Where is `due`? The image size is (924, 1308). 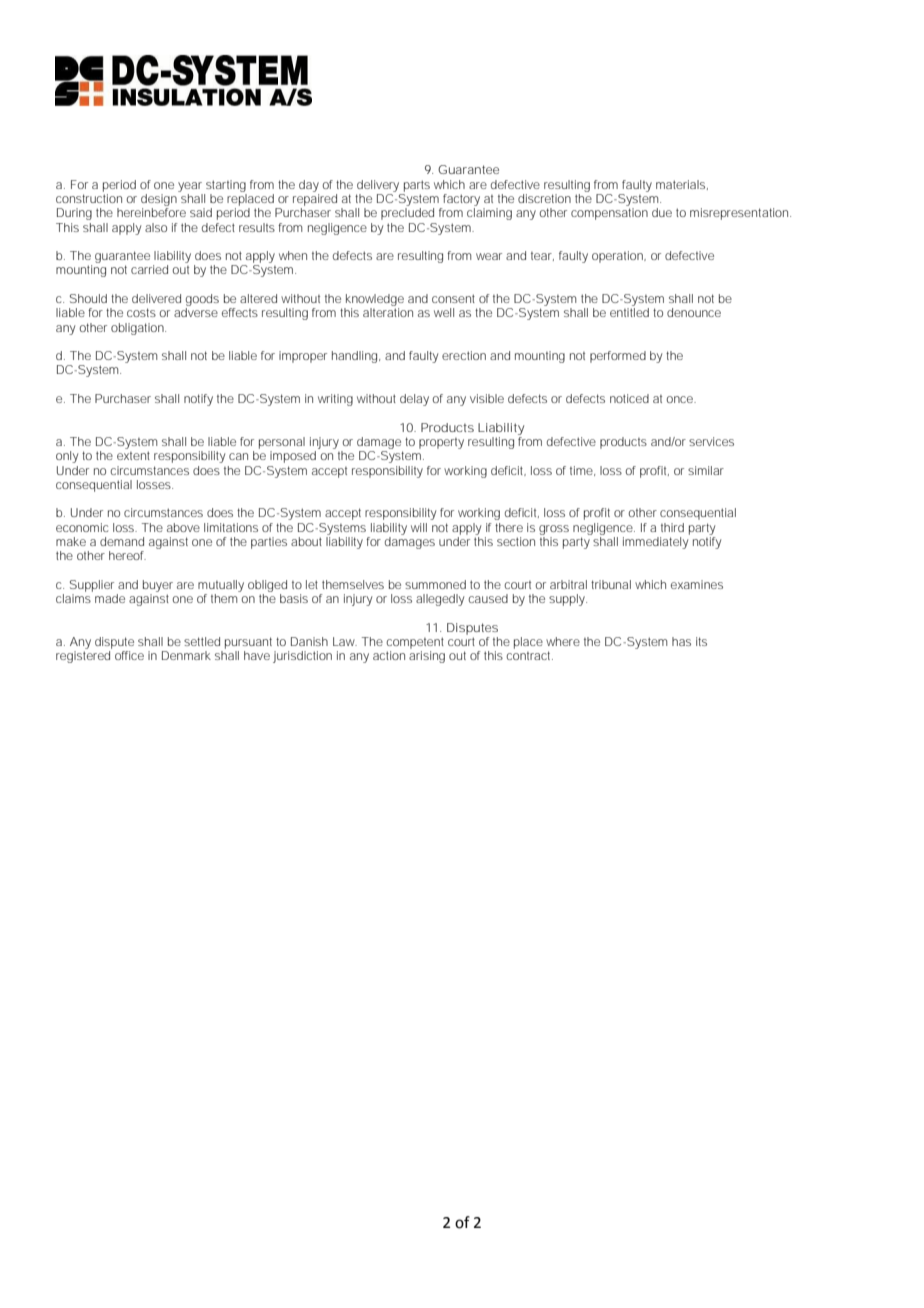 due is located at coordinates (662, 212).
